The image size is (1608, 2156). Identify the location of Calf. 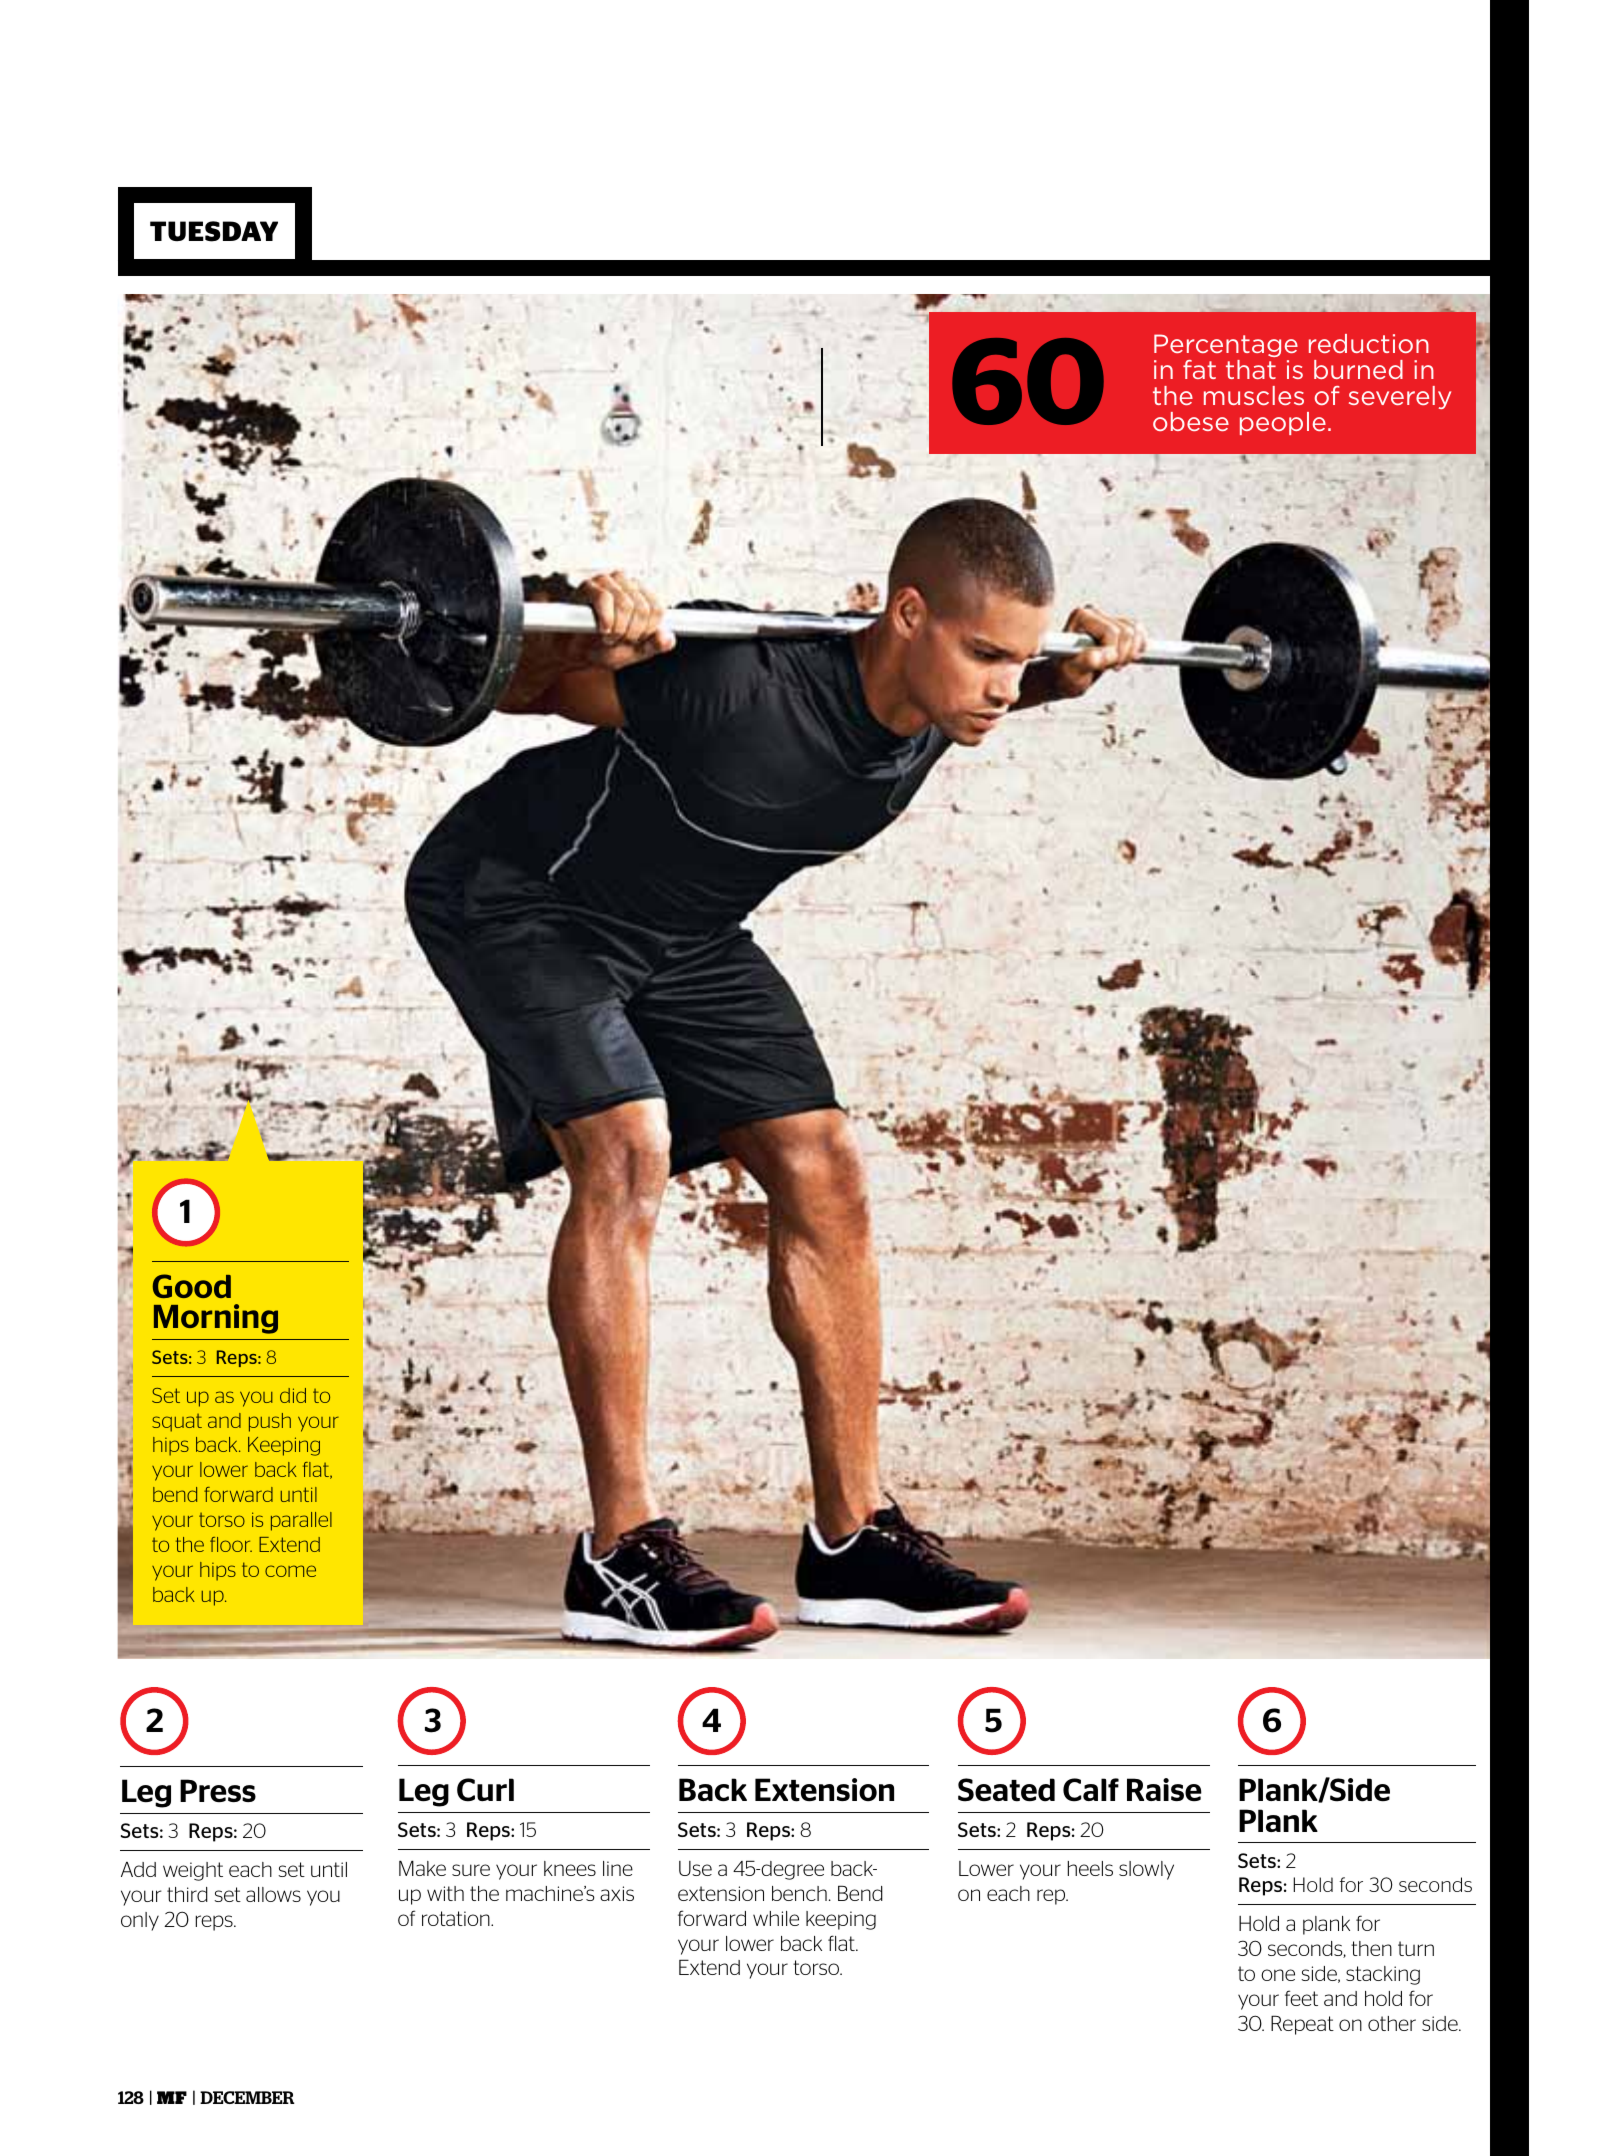
(1091, 1790).
